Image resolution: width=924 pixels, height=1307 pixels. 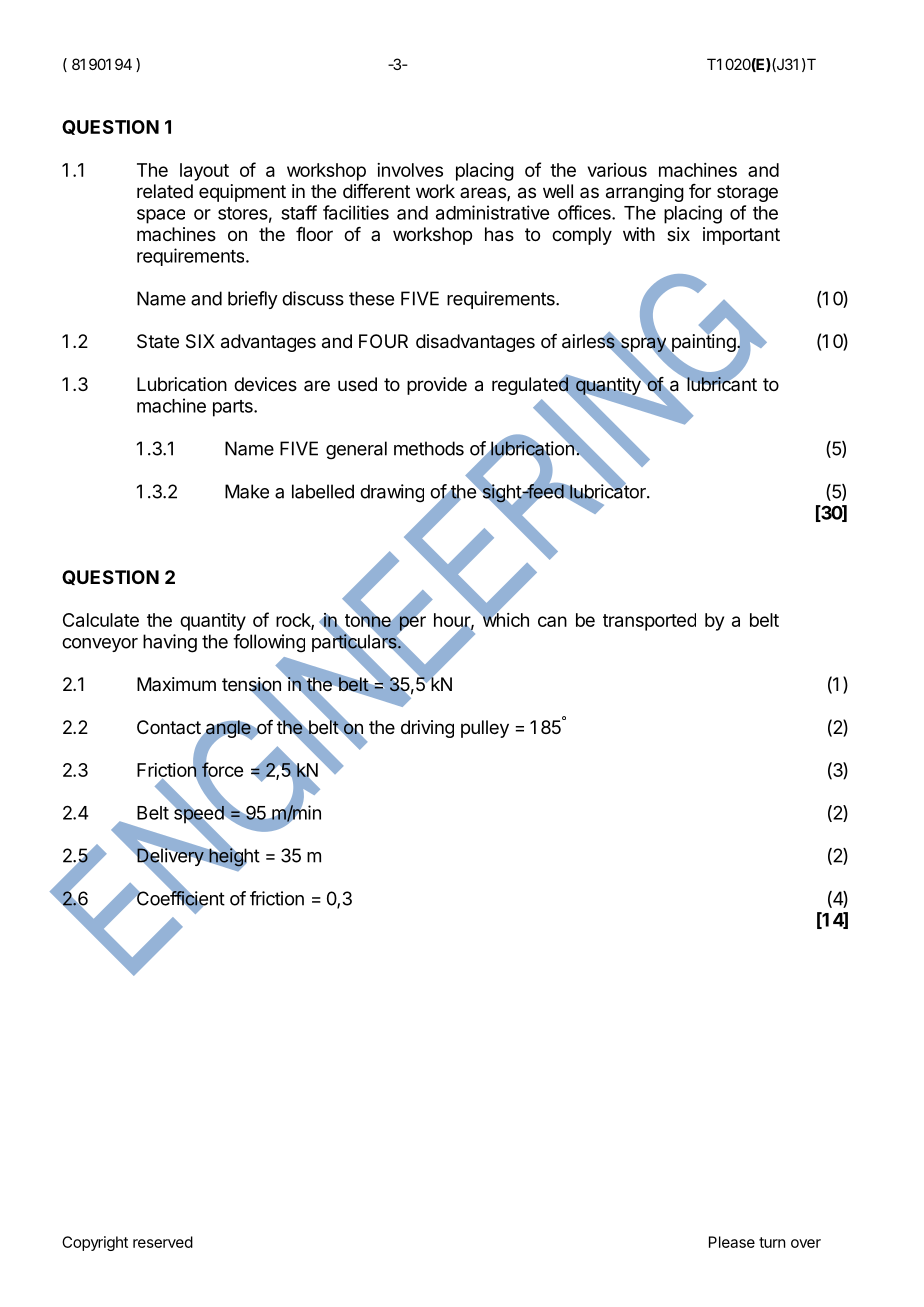 What do you see at coordinates (747, 193) in the image?
I see `storage` at bounding box center [747, 193].
